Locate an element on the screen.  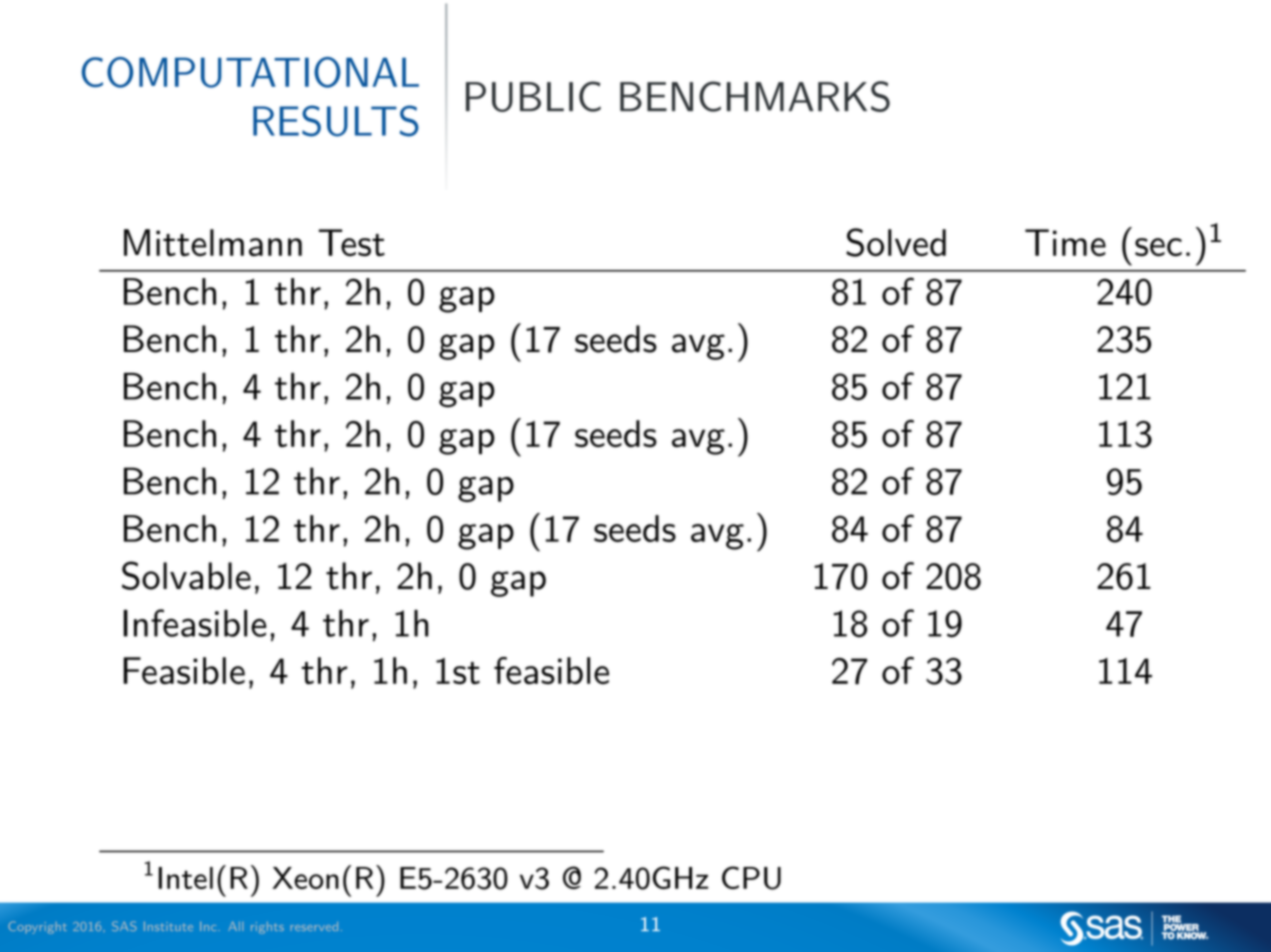
Solvable is located at coordinates (186, 575).
